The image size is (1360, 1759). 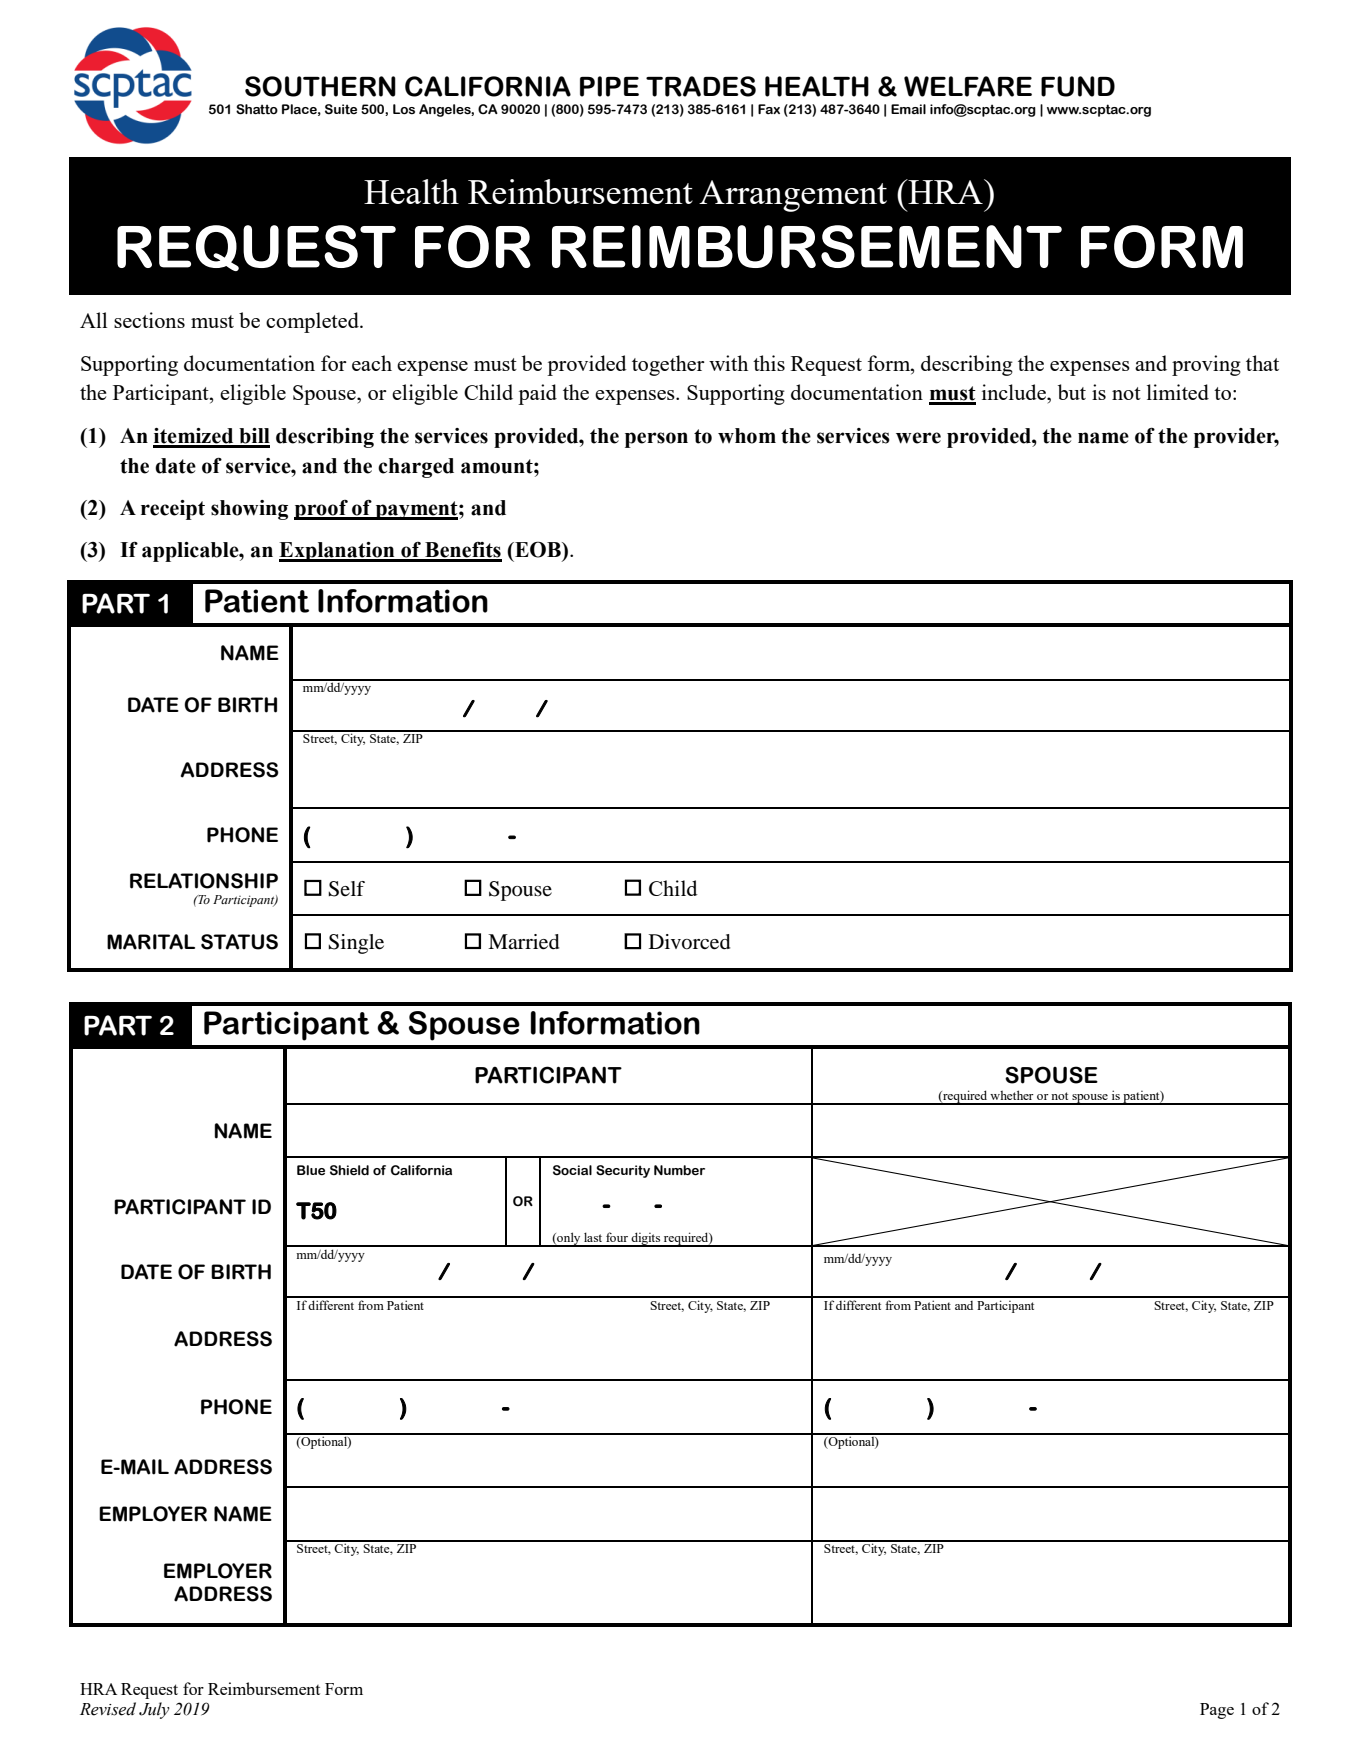 I want to click on Number, so click(x=679, y=1170).
